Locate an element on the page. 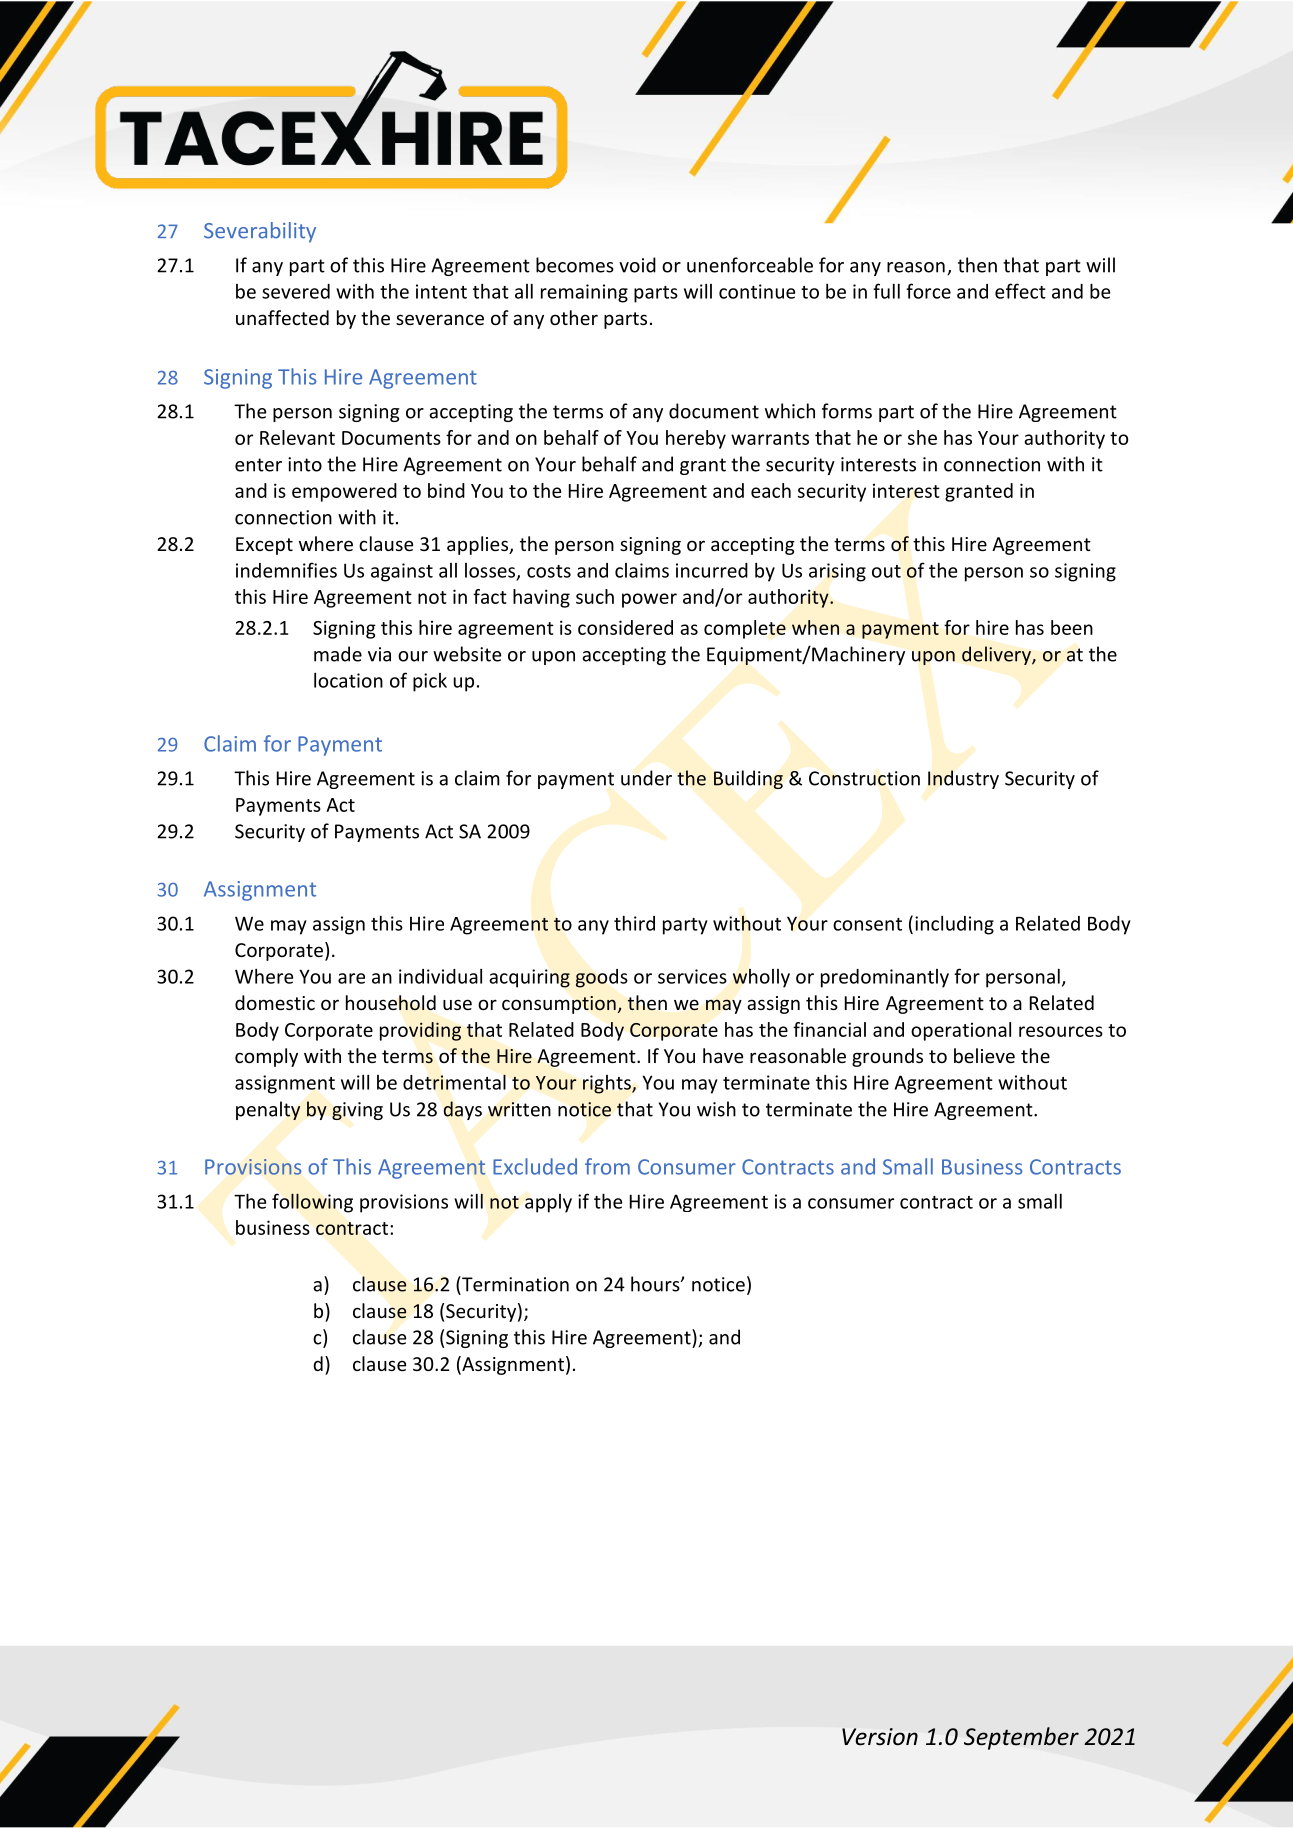  severed is located at coordinates (296, 291).
